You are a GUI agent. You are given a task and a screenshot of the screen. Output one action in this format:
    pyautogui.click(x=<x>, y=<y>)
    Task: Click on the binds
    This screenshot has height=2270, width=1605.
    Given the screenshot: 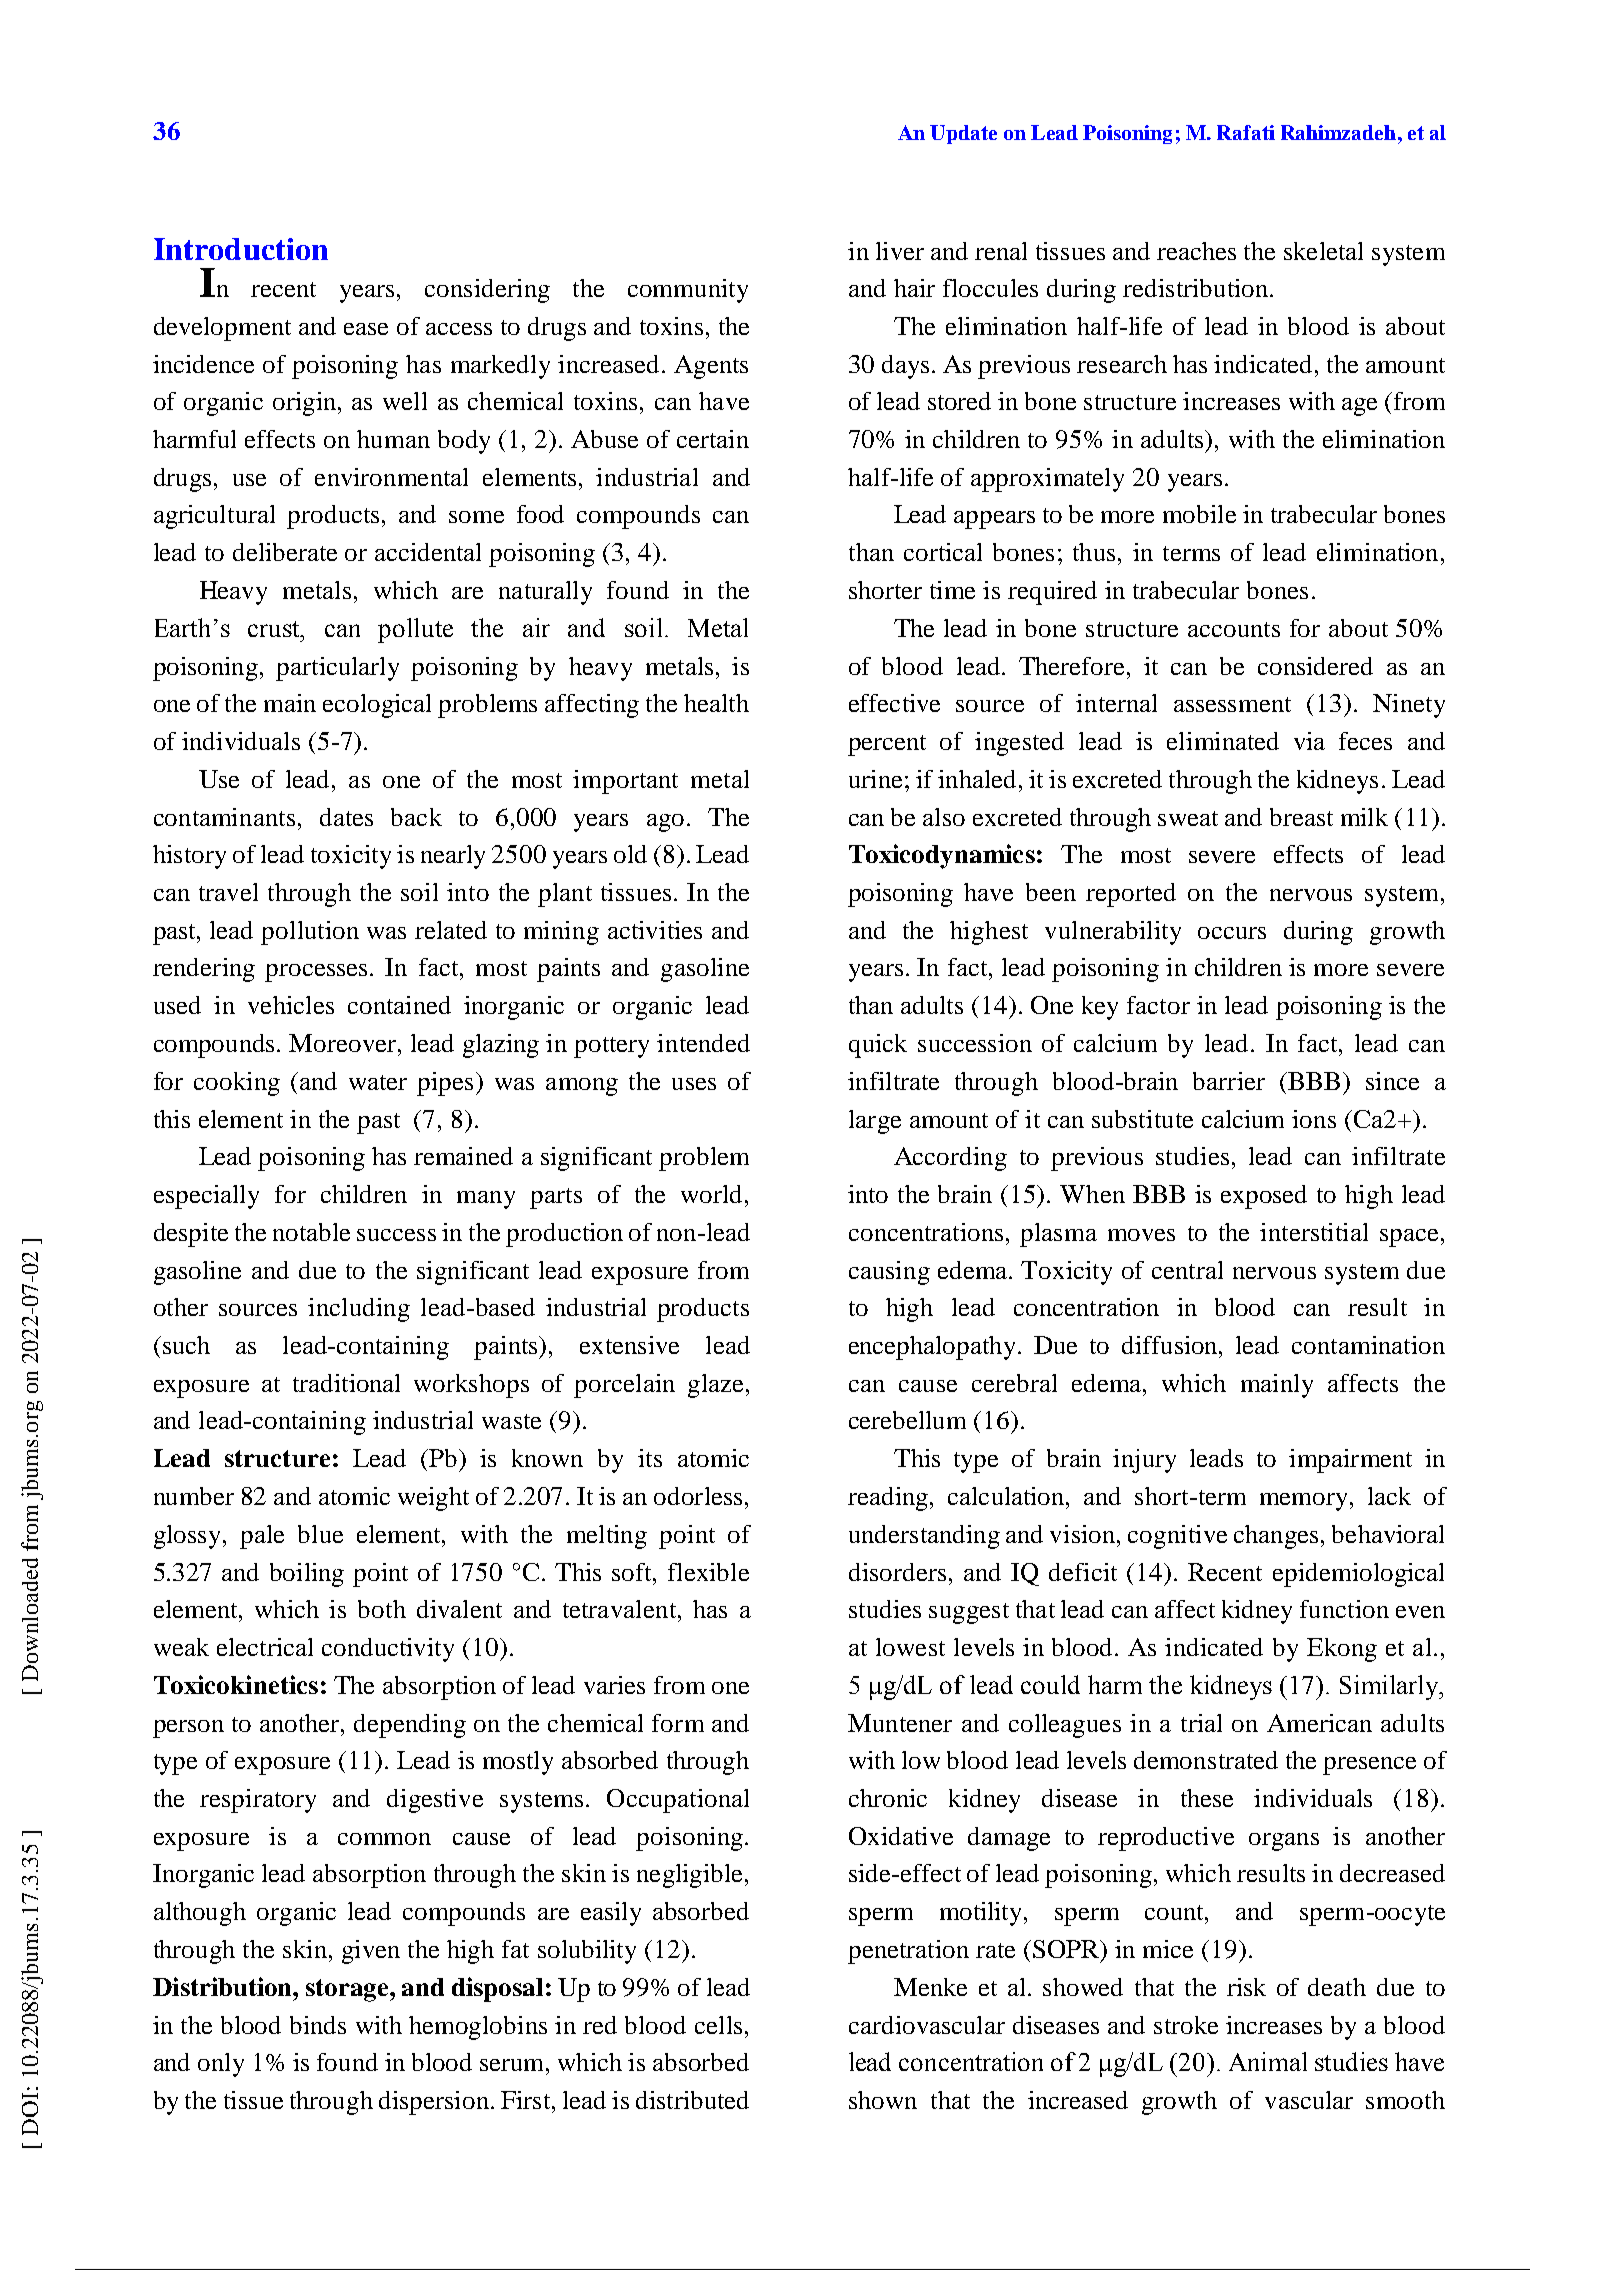 What is the action you would take?
    pyautogui.click(x=318, y=2025)
